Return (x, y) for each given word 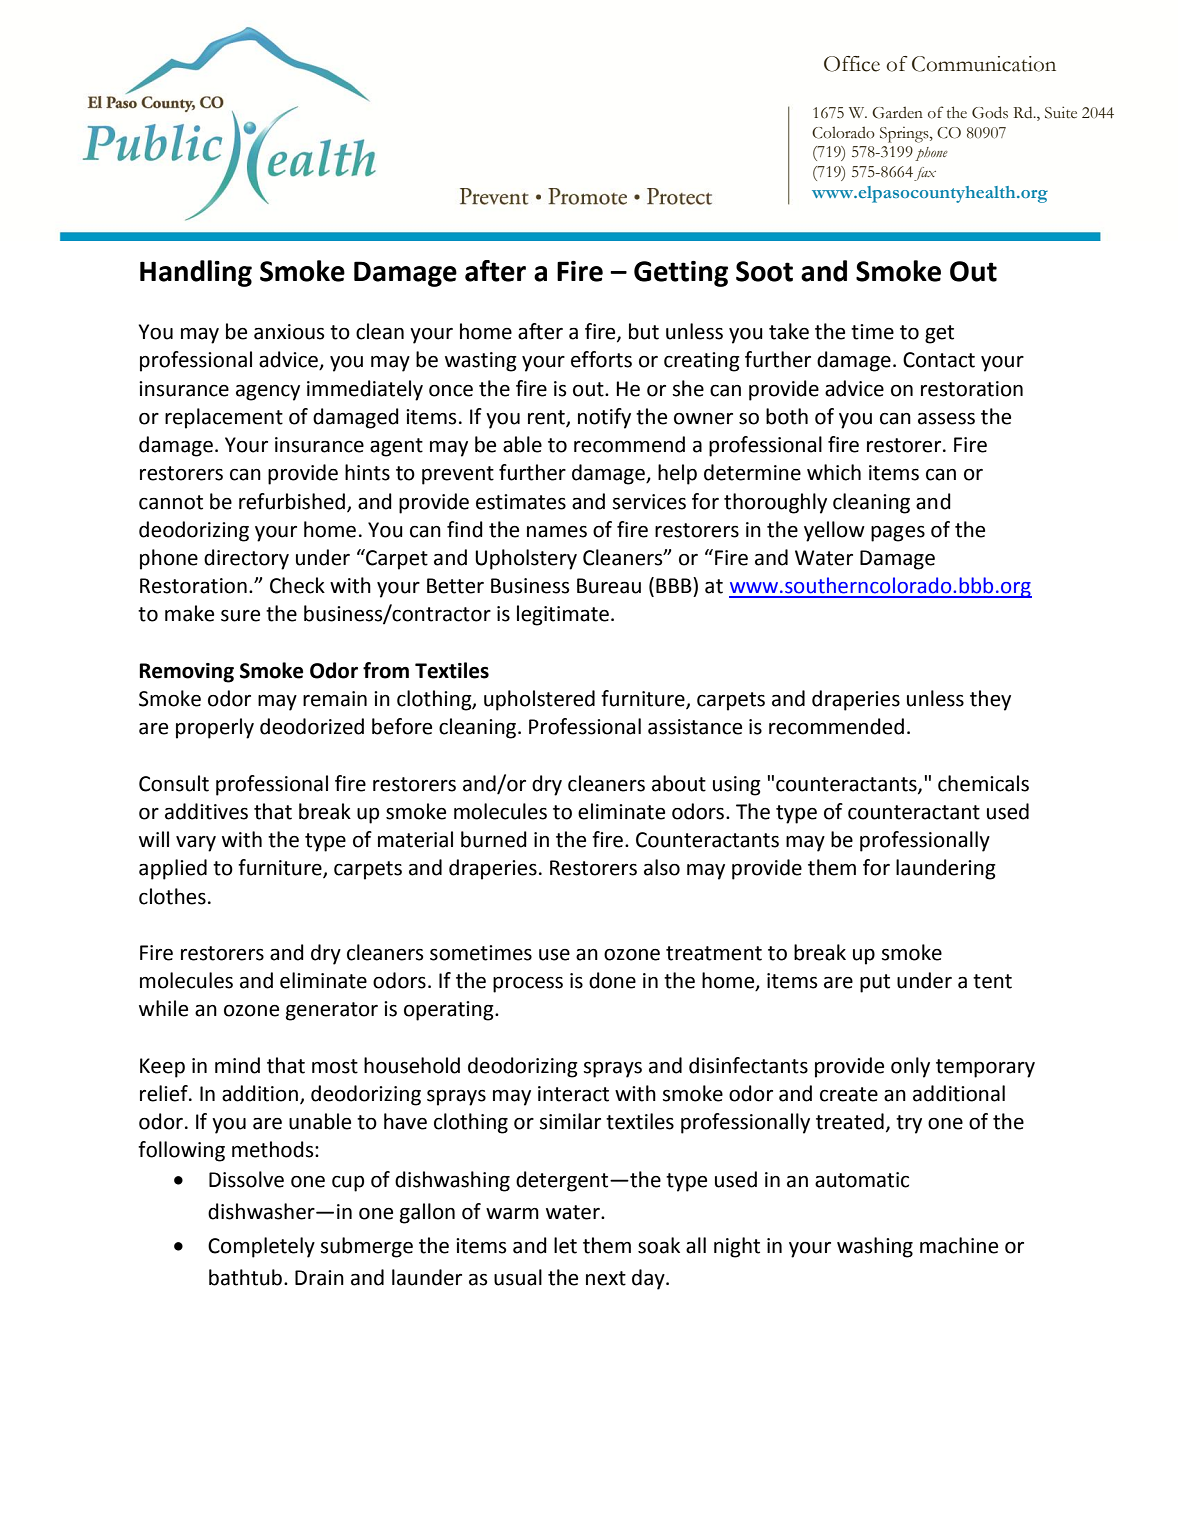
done (612, 980)
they (990, 700)
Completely (261, 1247)
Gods (990, 112)
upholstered (539, 700)
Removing (186, 673)
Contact (939, 360)
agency (268, 393)
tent (992, 981)
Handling (196, 273)
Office (852, 64)
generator (332, 1011)
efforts (601, 359)
